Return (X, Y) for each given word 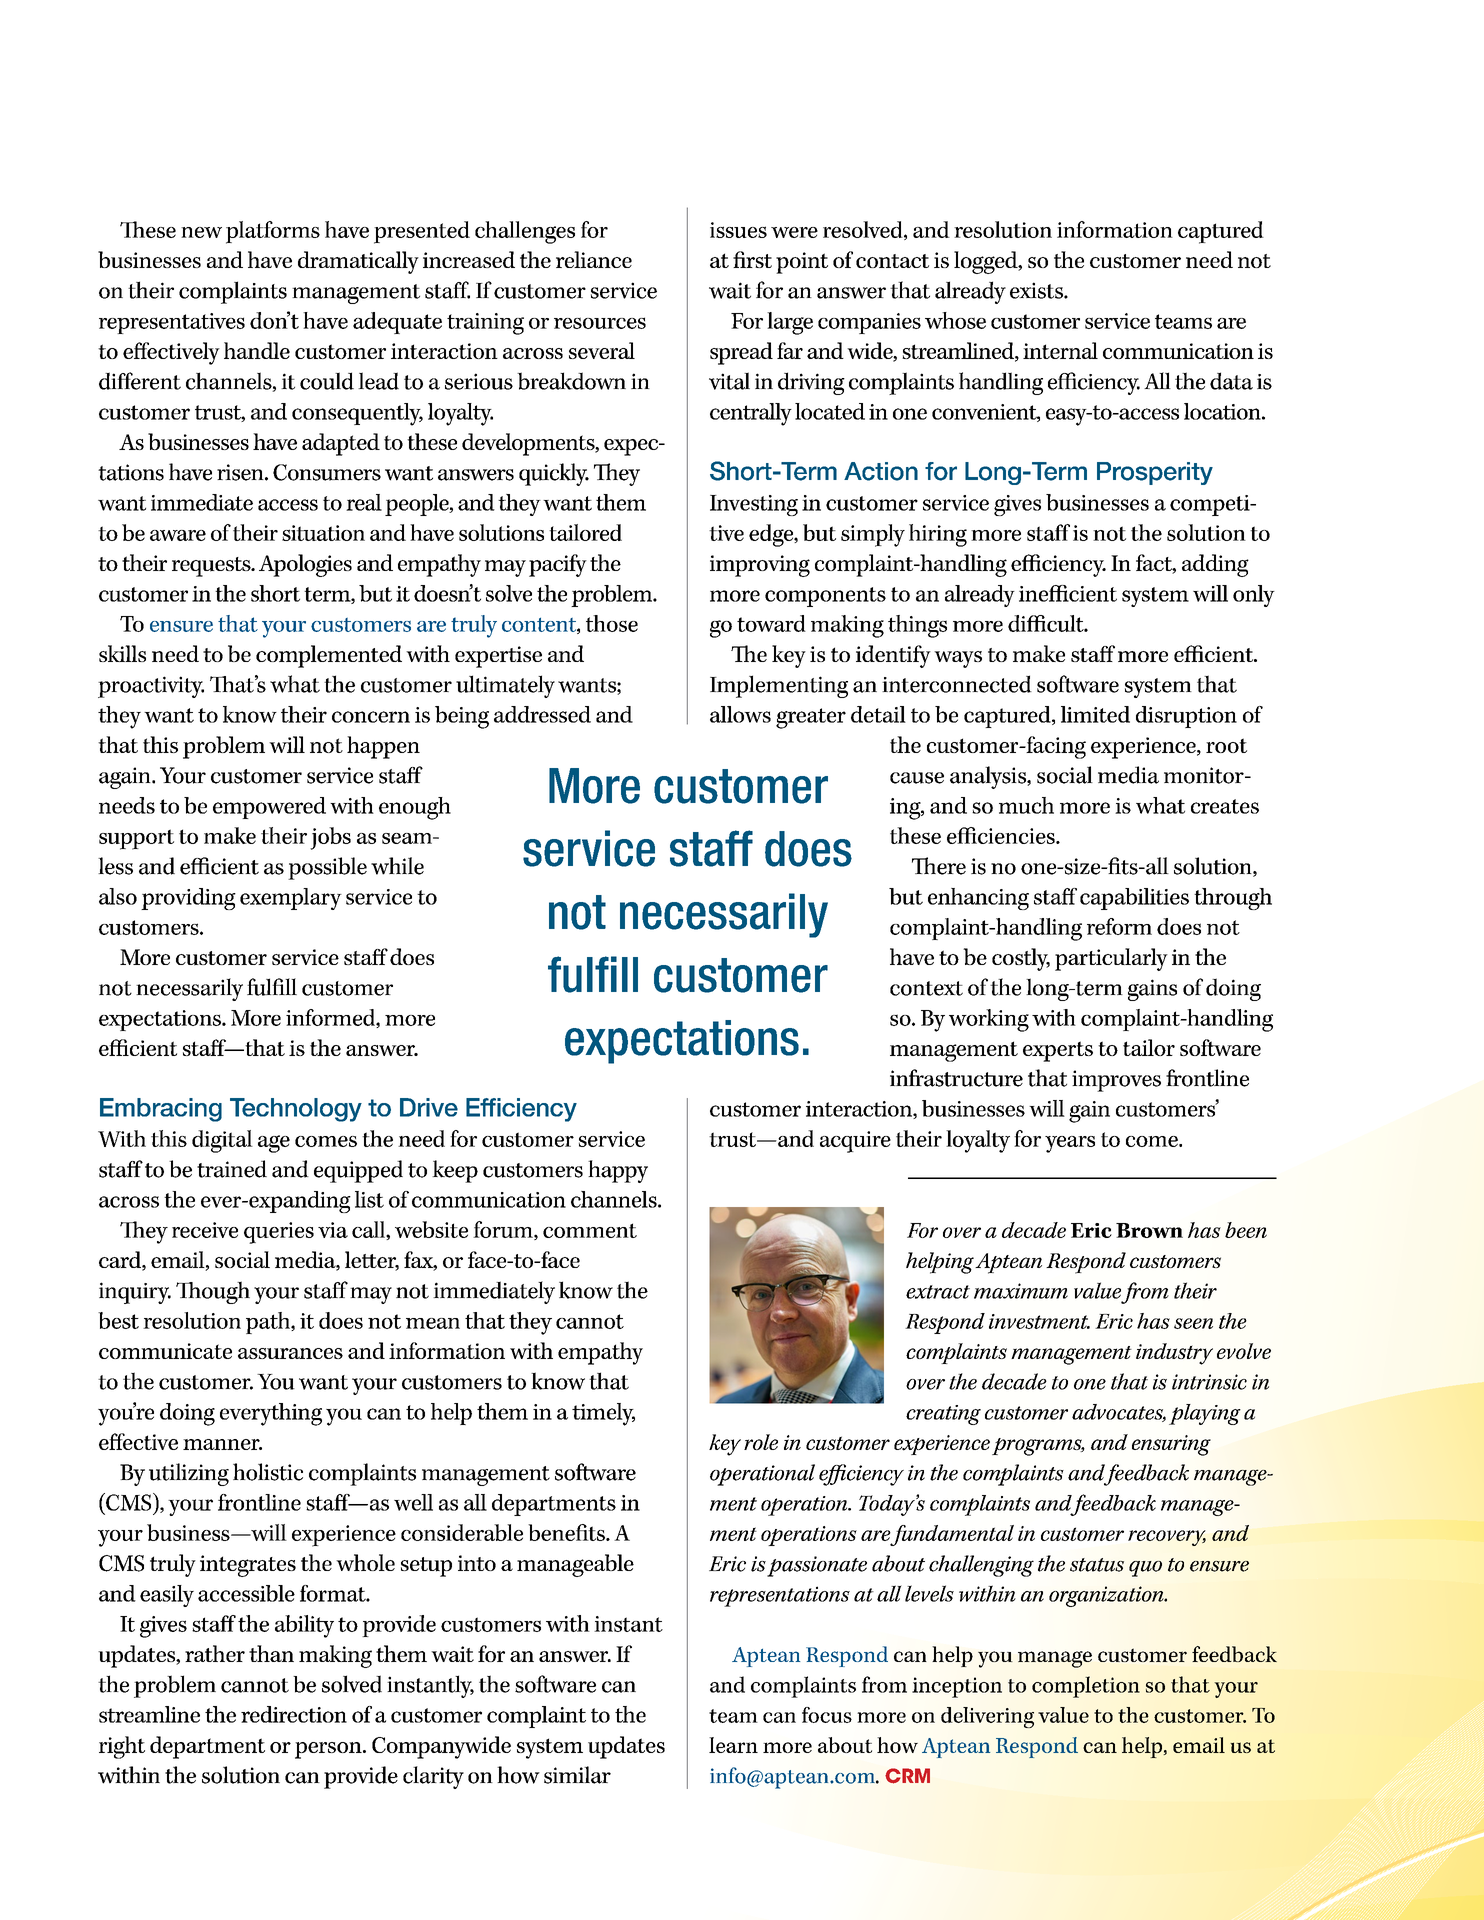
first (752, 259)
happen (383, 747)
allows (740, 714)
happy (618, 1171)
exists (1037, 290)
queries (279, 1233)
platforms (273, 232)
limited (1095, 714)
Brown (1149, 1230)
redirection (294, 1714)
